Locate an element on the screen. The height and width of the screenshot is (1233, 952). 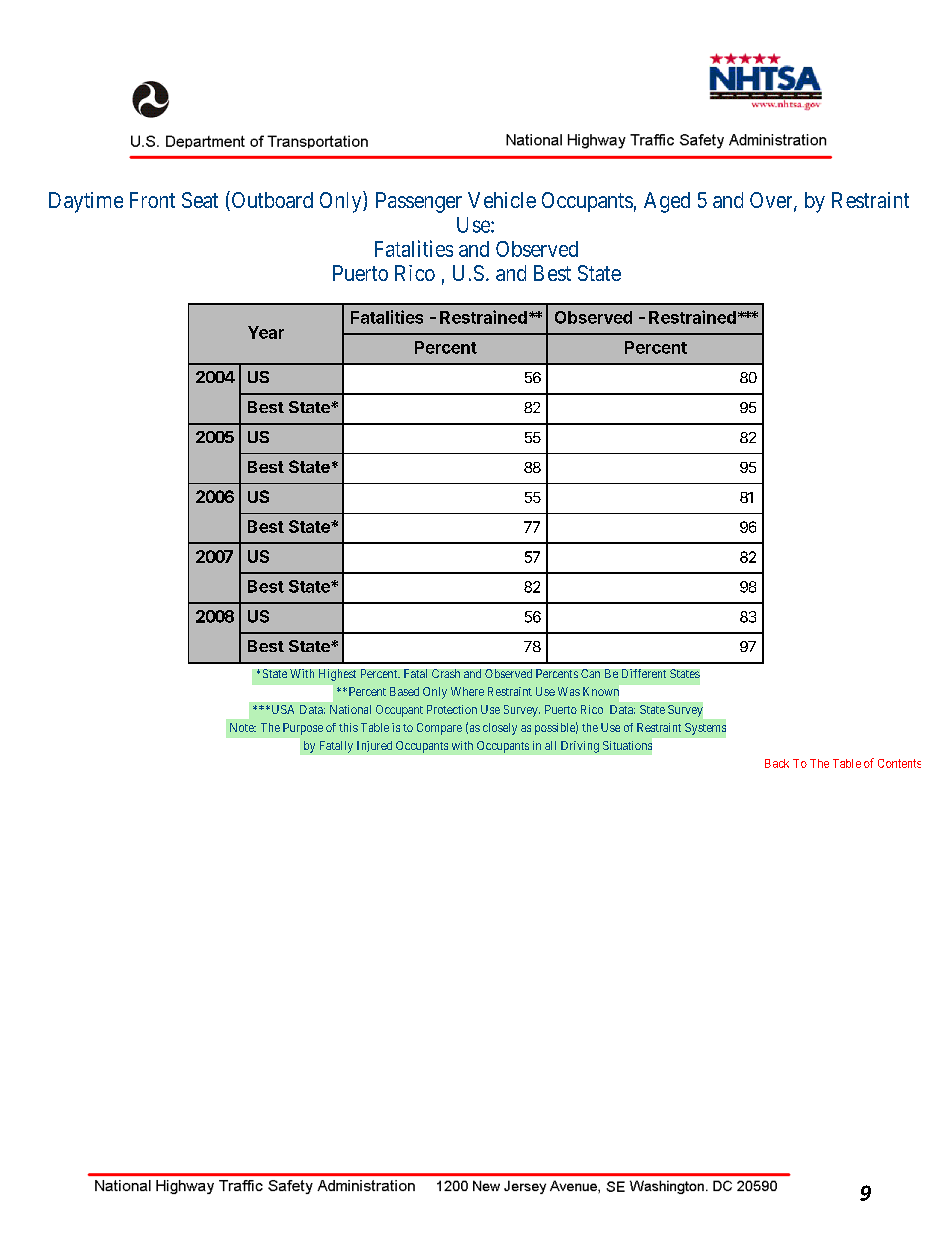
Vehicle is located at coordinates (502, 200).
